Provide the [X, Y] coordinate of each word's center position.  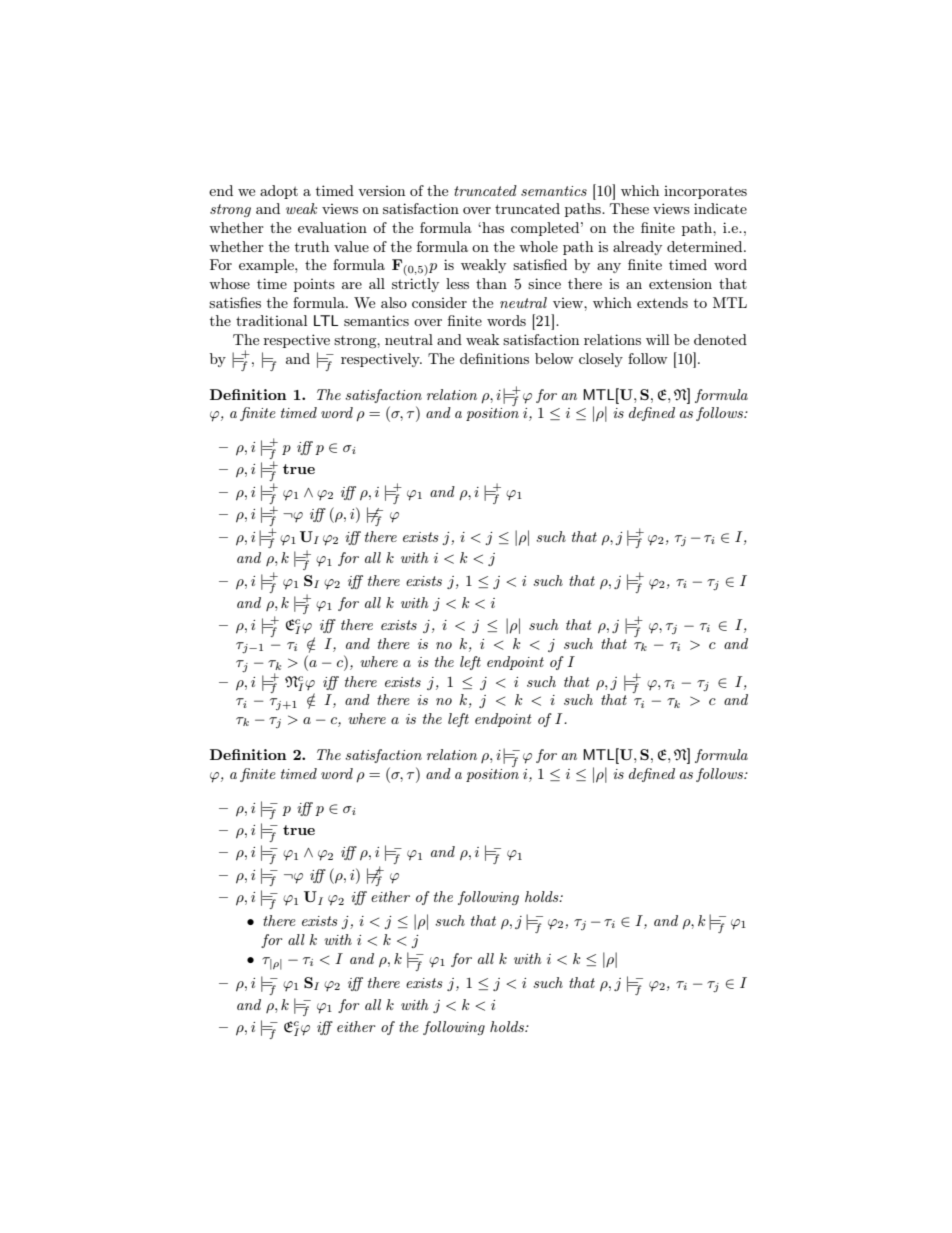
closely [601, 360]
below [554, 358]
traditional [271, 320]
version [381, 191]
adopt [279, 192]
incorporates [705, 192]
